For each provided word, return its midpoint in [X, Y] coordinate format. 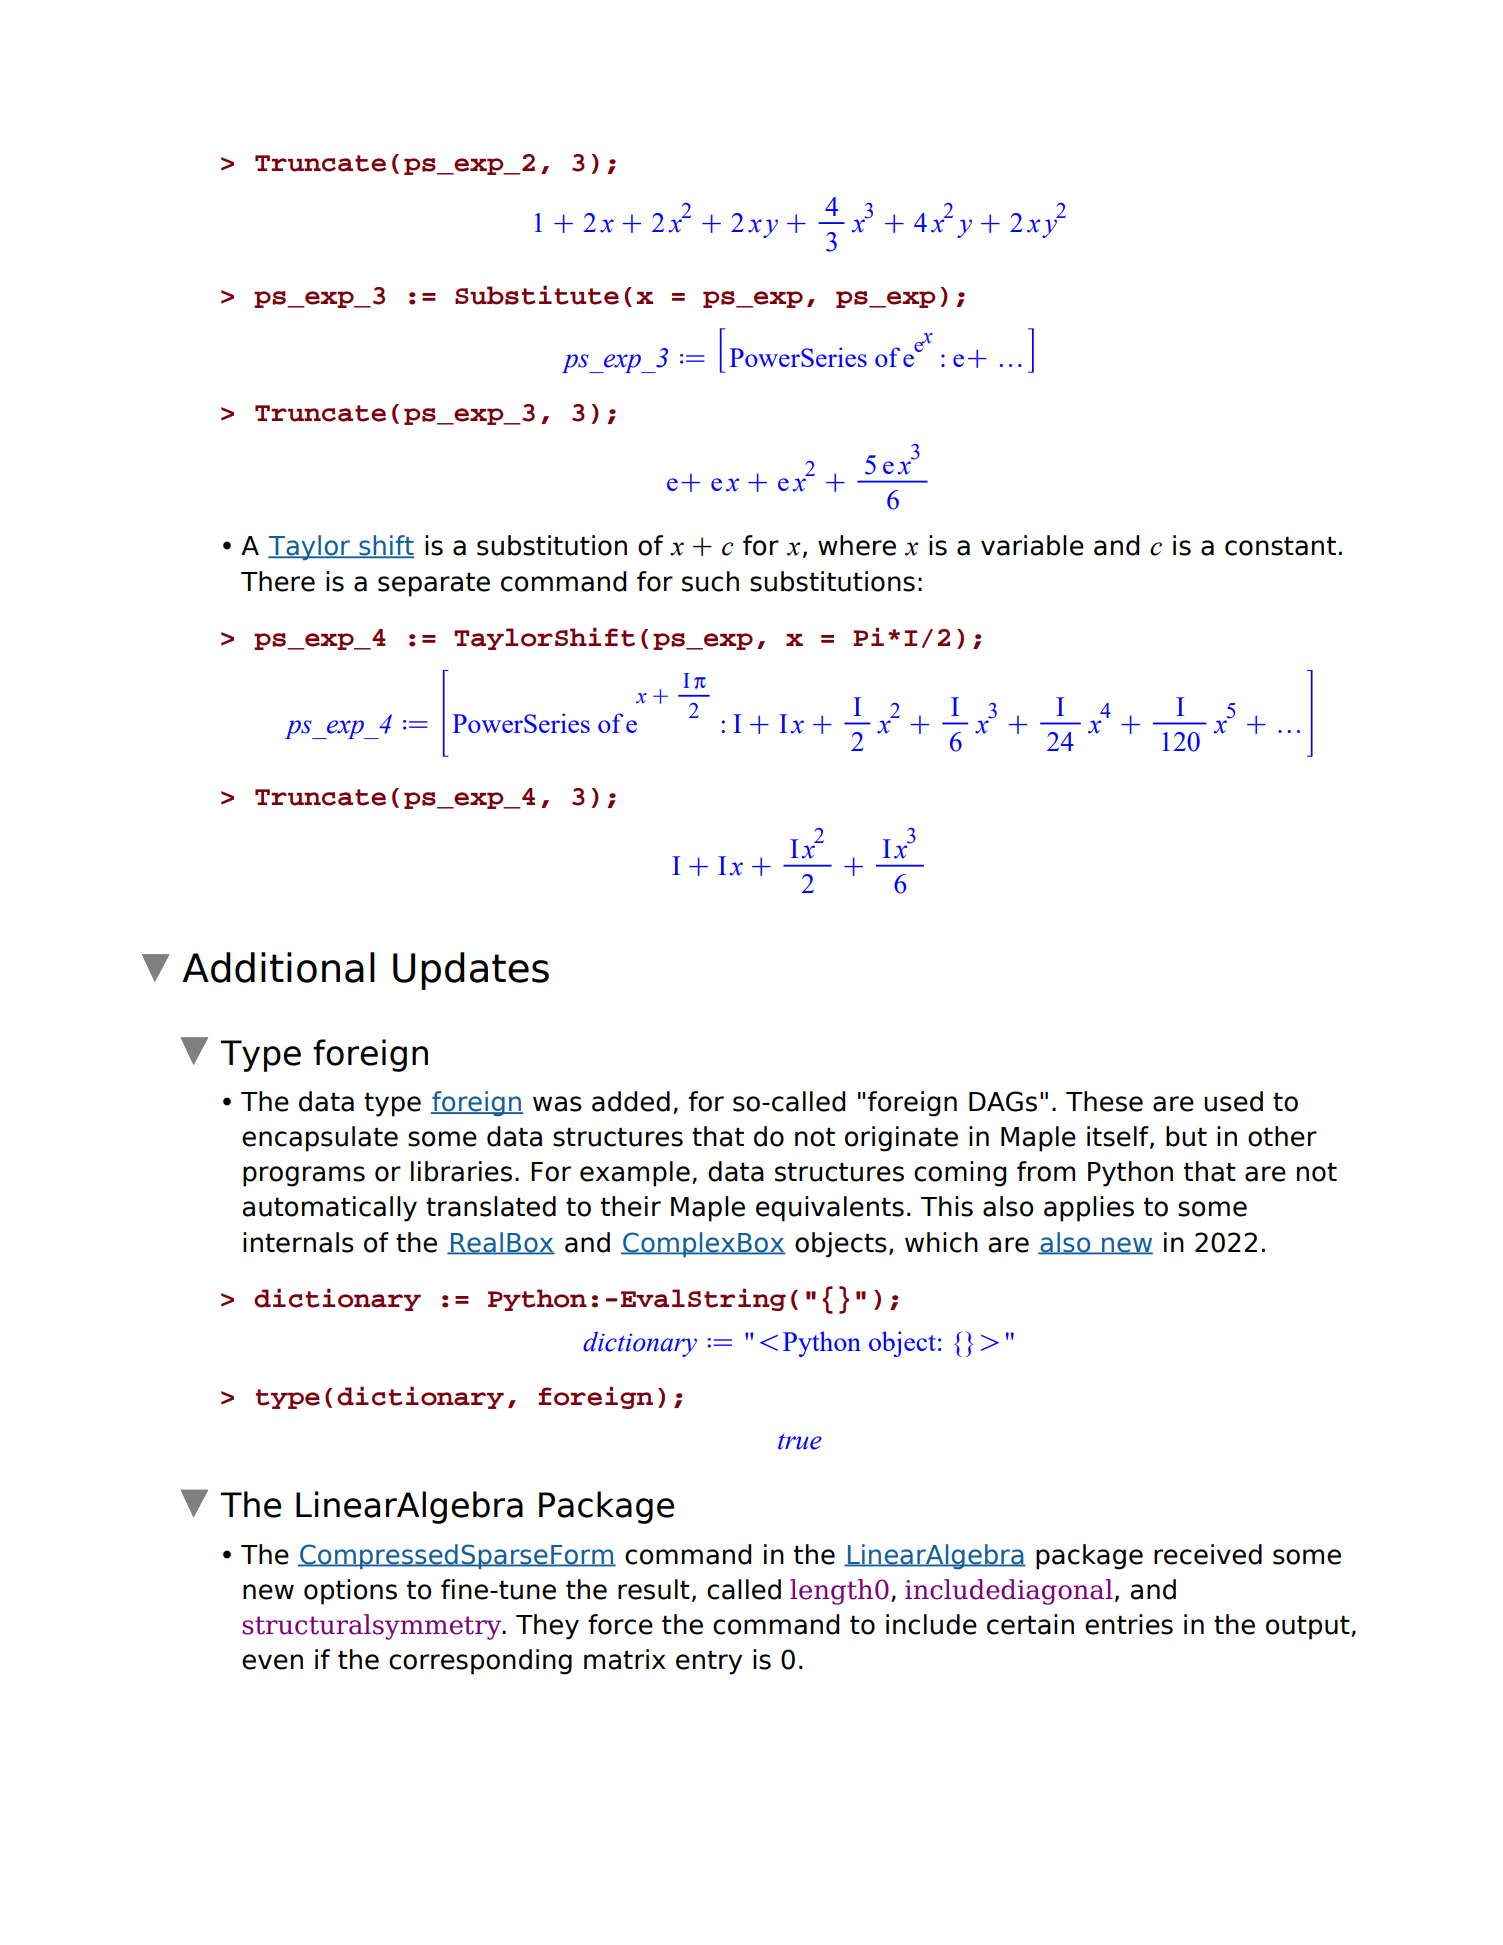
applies [1089, 1209]
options [350, 1592]
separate [434, 584]
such [710, 581]
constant [1280, 546]
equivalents [830, 1209]
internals [298, 1242]
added [631, 1101]
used [1233, 1101]
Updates [471, 971]
